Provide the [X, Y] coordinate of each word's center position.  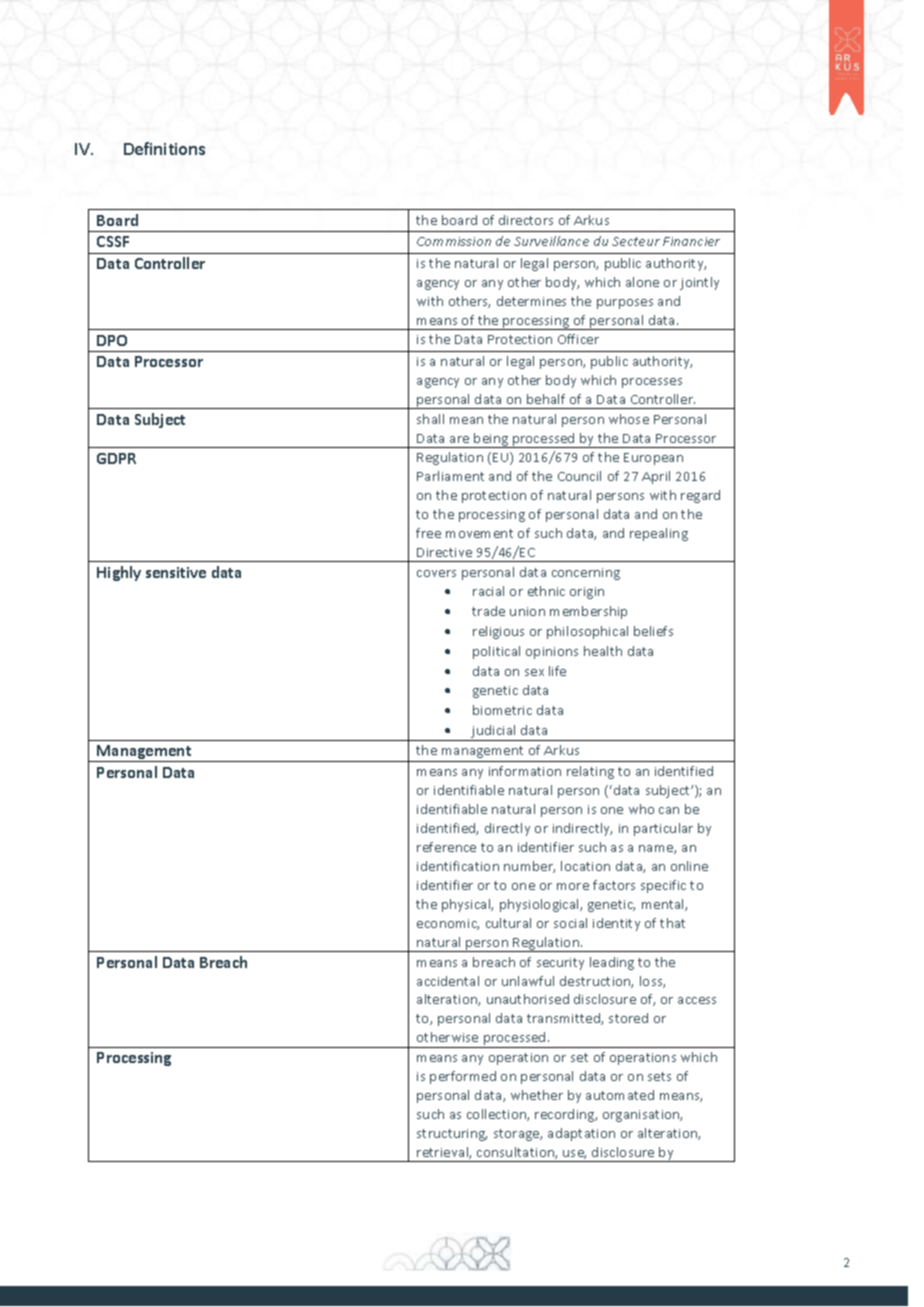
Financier [691, 241]
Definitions [164, 148]
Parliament [450, 476]
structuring [452, 1135]
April [656, 477]
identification [458, 866]
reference [446, 847]
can [669, 810]
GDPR [116, 458]
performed [463, 1077]
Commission [454, 241]
